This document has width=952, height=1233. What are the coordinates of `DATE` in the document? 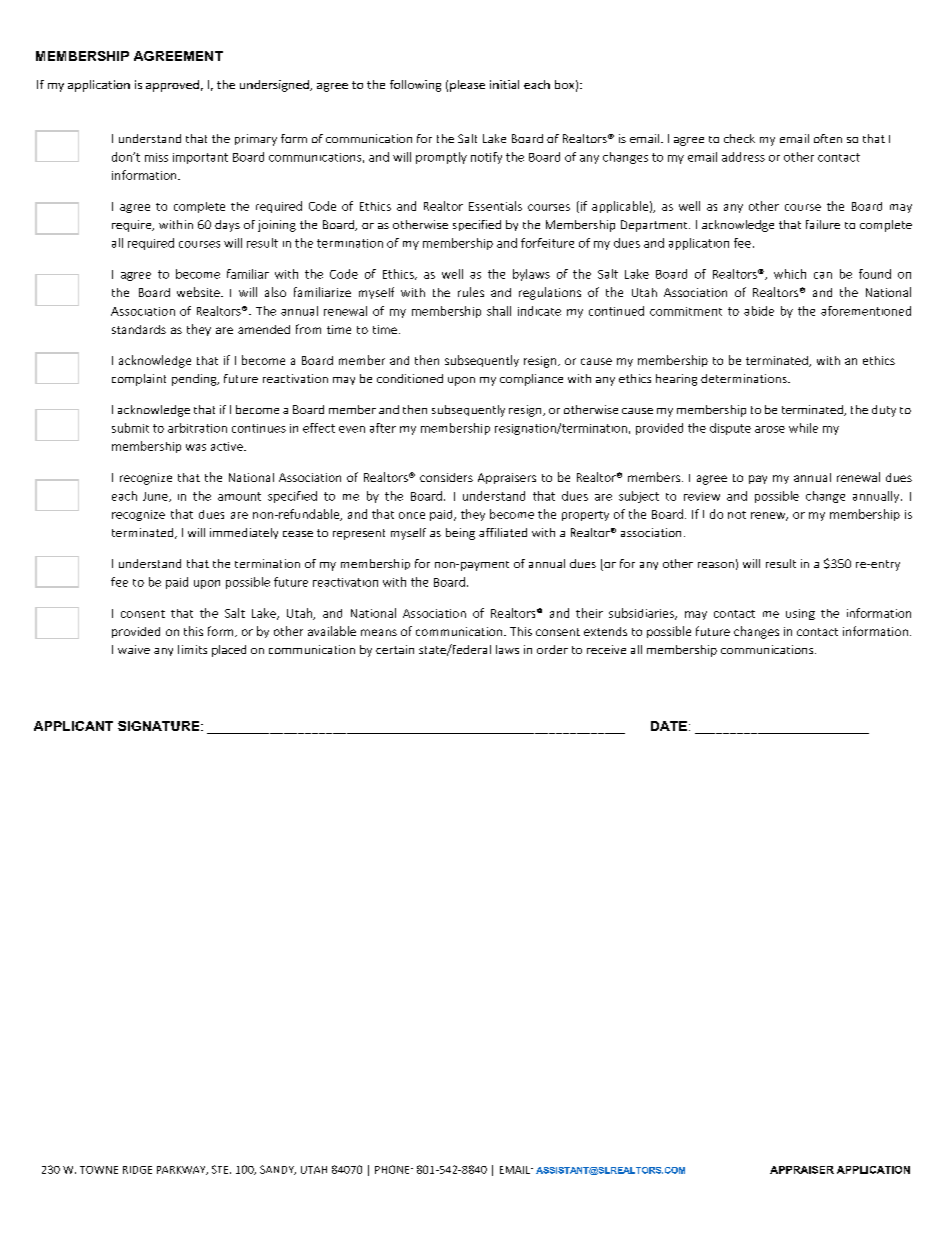 It's located at (669, 726).
